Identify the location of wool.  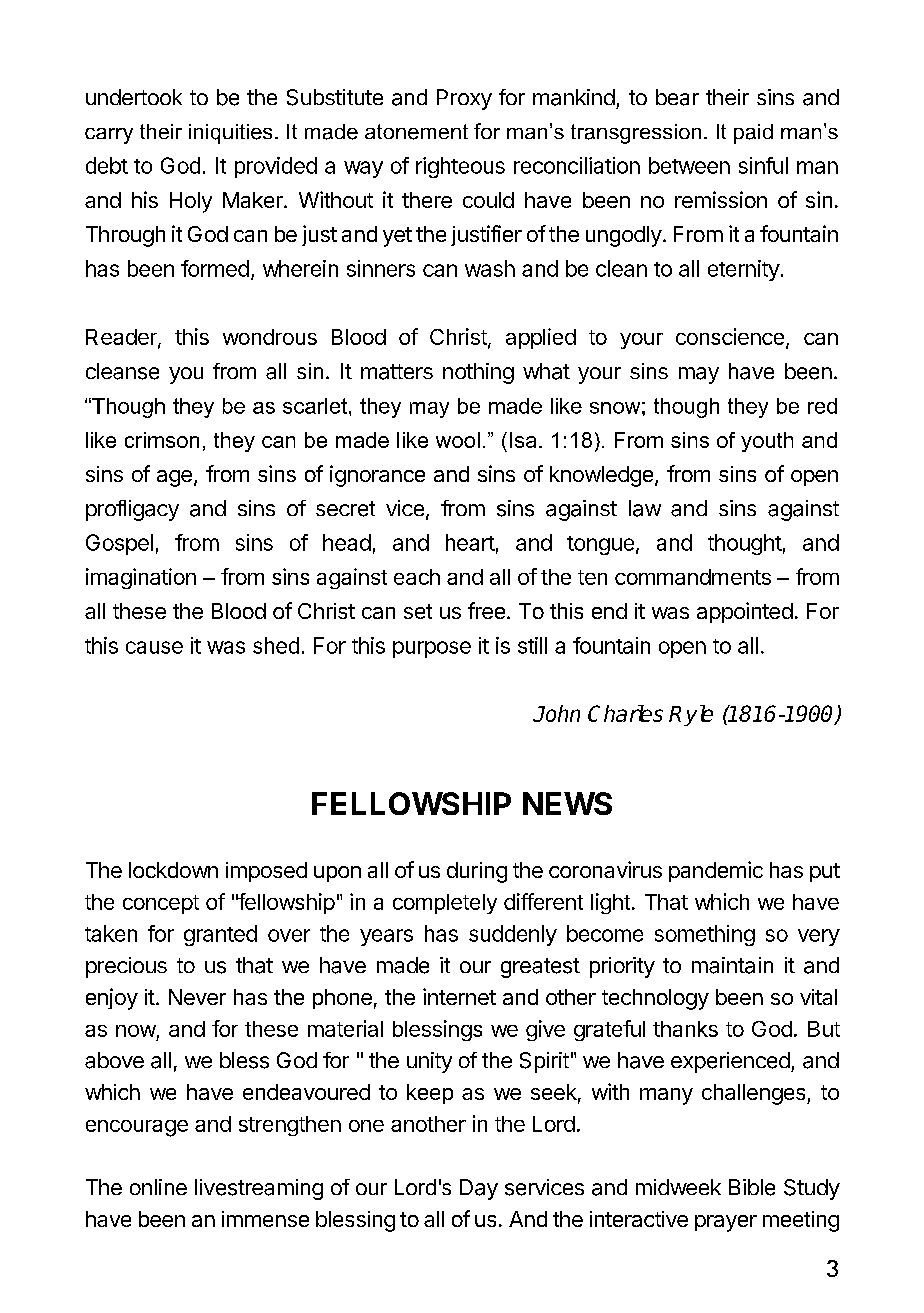
(458, 440).
